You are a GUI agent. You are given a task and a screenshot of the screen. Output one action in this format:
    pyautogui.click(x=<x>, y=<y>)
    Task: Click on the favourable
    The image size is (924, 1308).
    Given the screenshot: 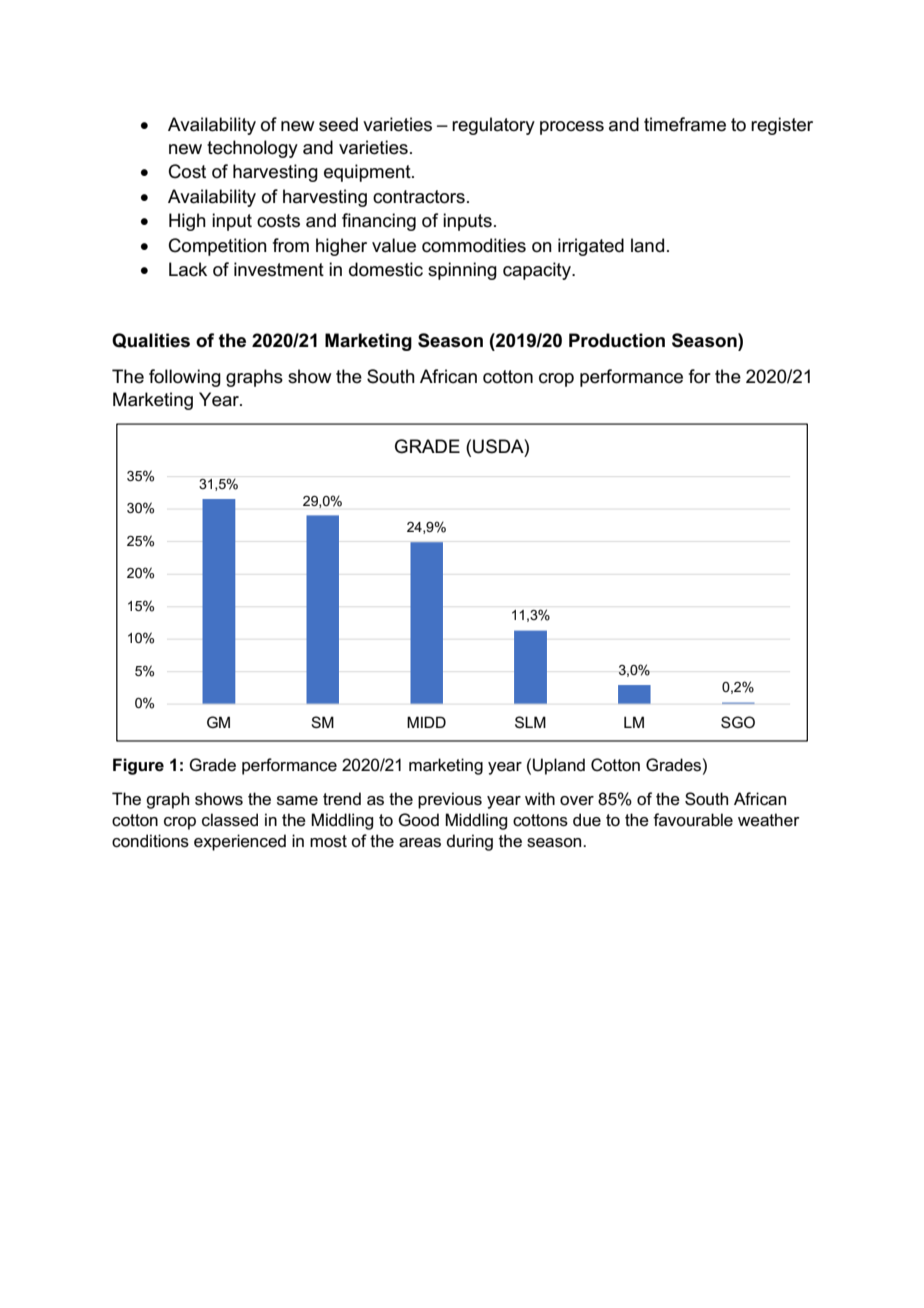 What is the action you would take?
    pyautogui.click(x=693, y=820)
